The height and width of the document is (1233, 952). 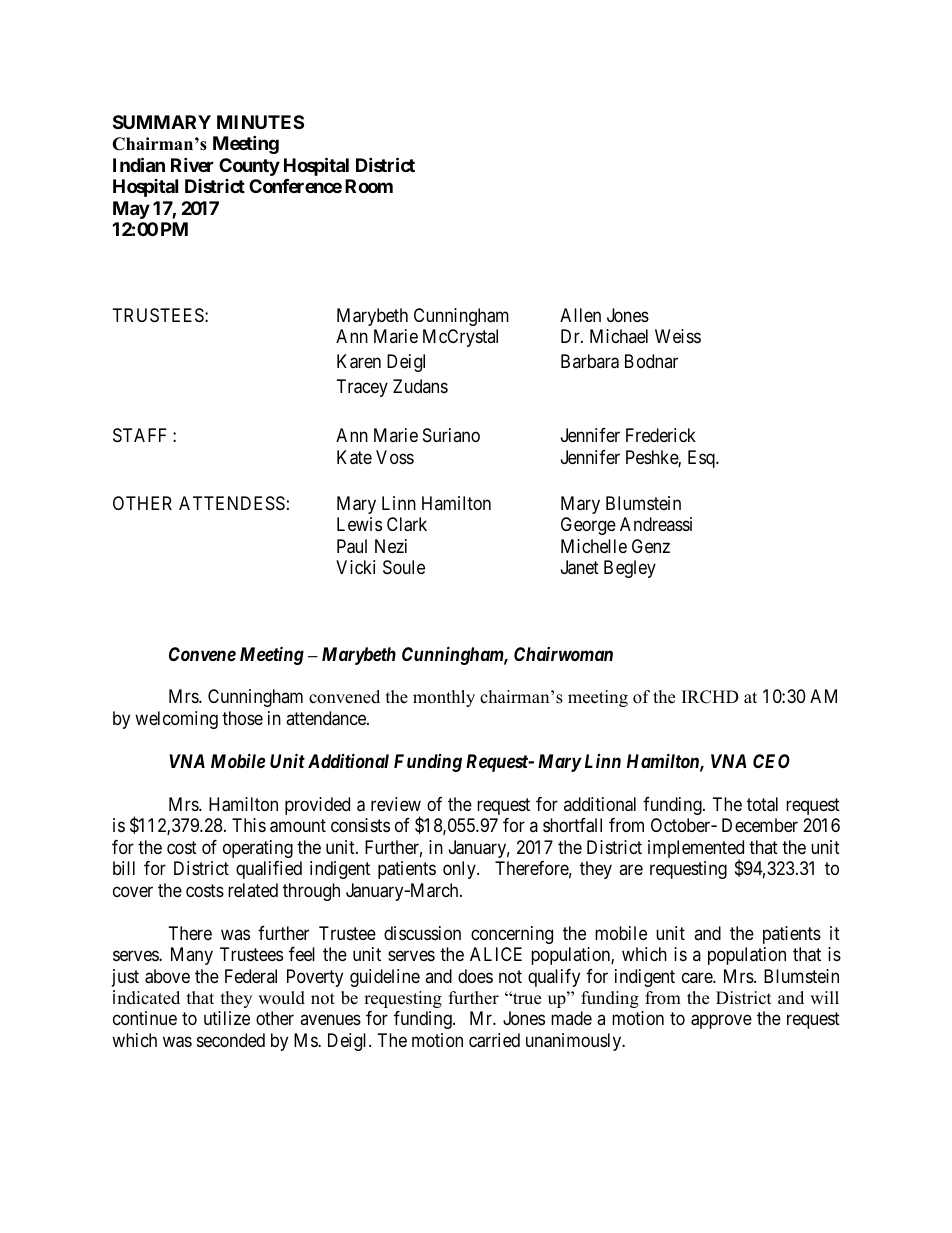 I want to click on STAFF, so click(x=140, y=435).
